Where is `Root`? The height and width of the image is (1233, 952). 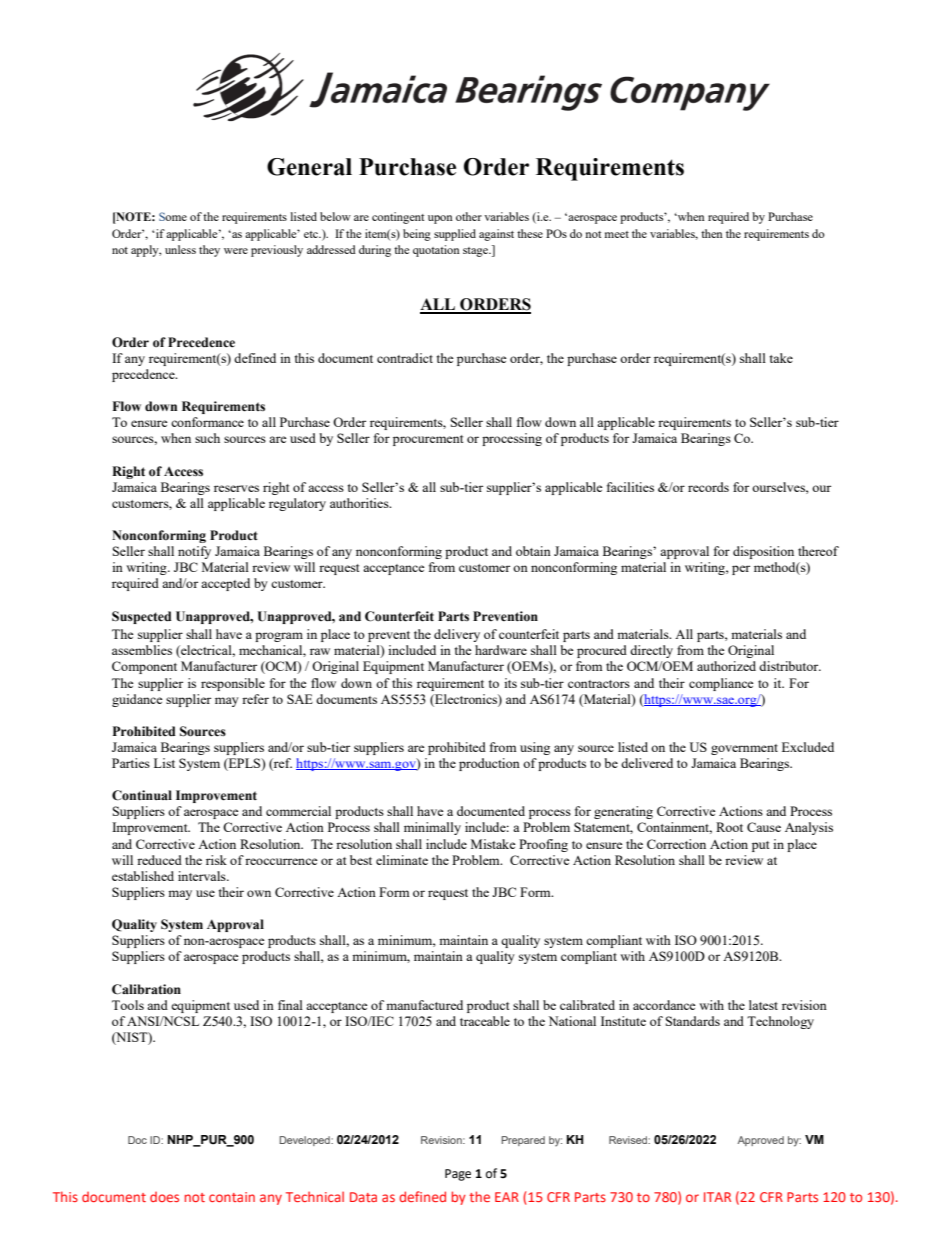
Root is located at coordinates (729, 827).
